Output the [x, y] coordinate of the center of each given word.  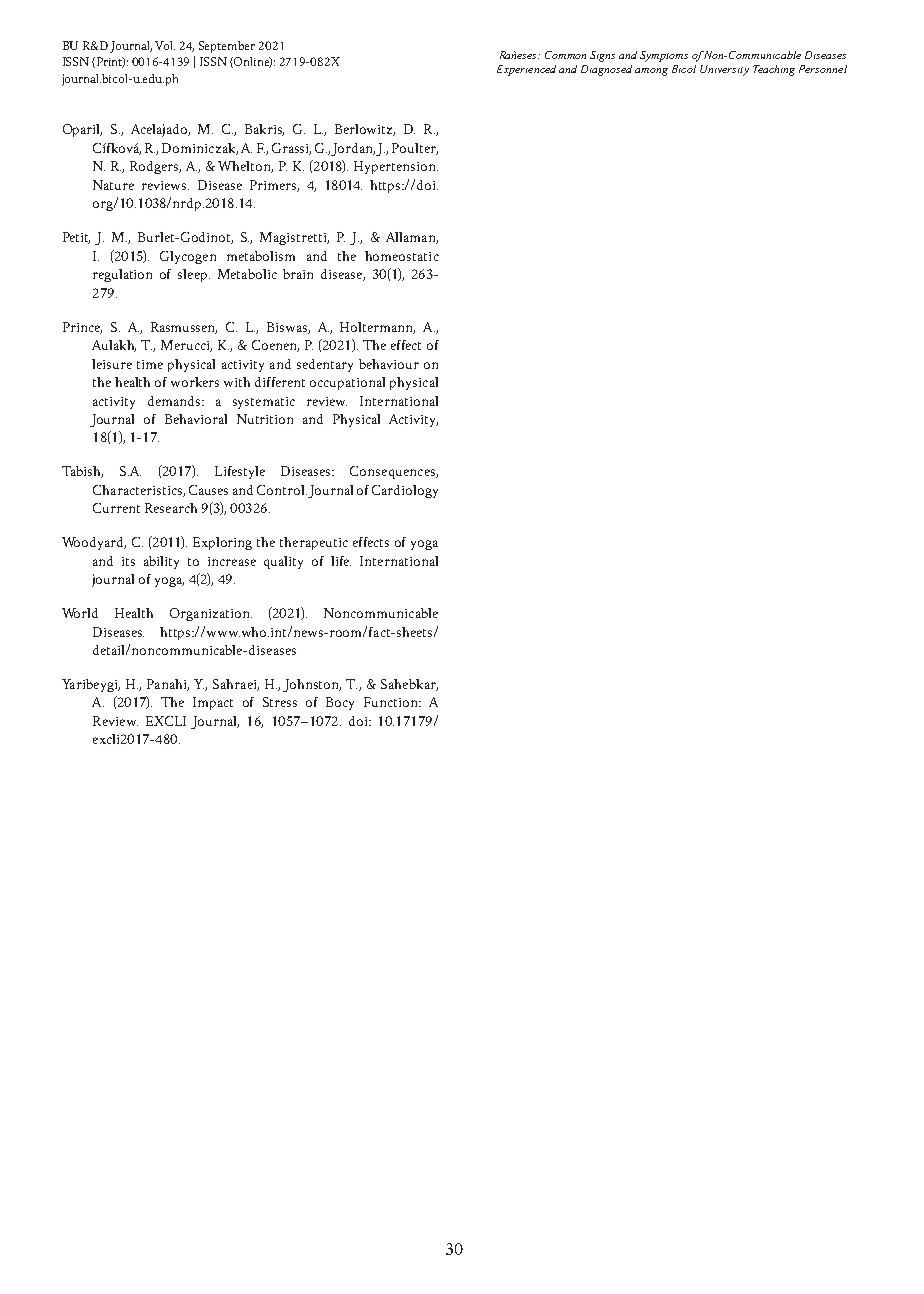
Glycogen [188, 257]
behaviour [389, 364]
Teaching [774, 70]
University [724, 70]
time [150, 364]
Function [392, 702]
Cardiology [405, 491]
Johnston [312, 685]
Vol [165, 45]
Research [171, 508]
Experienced [526, 70]
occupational [347, 383]
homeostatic [402, 256]
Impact [213, 703]
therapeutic [314, 543]
